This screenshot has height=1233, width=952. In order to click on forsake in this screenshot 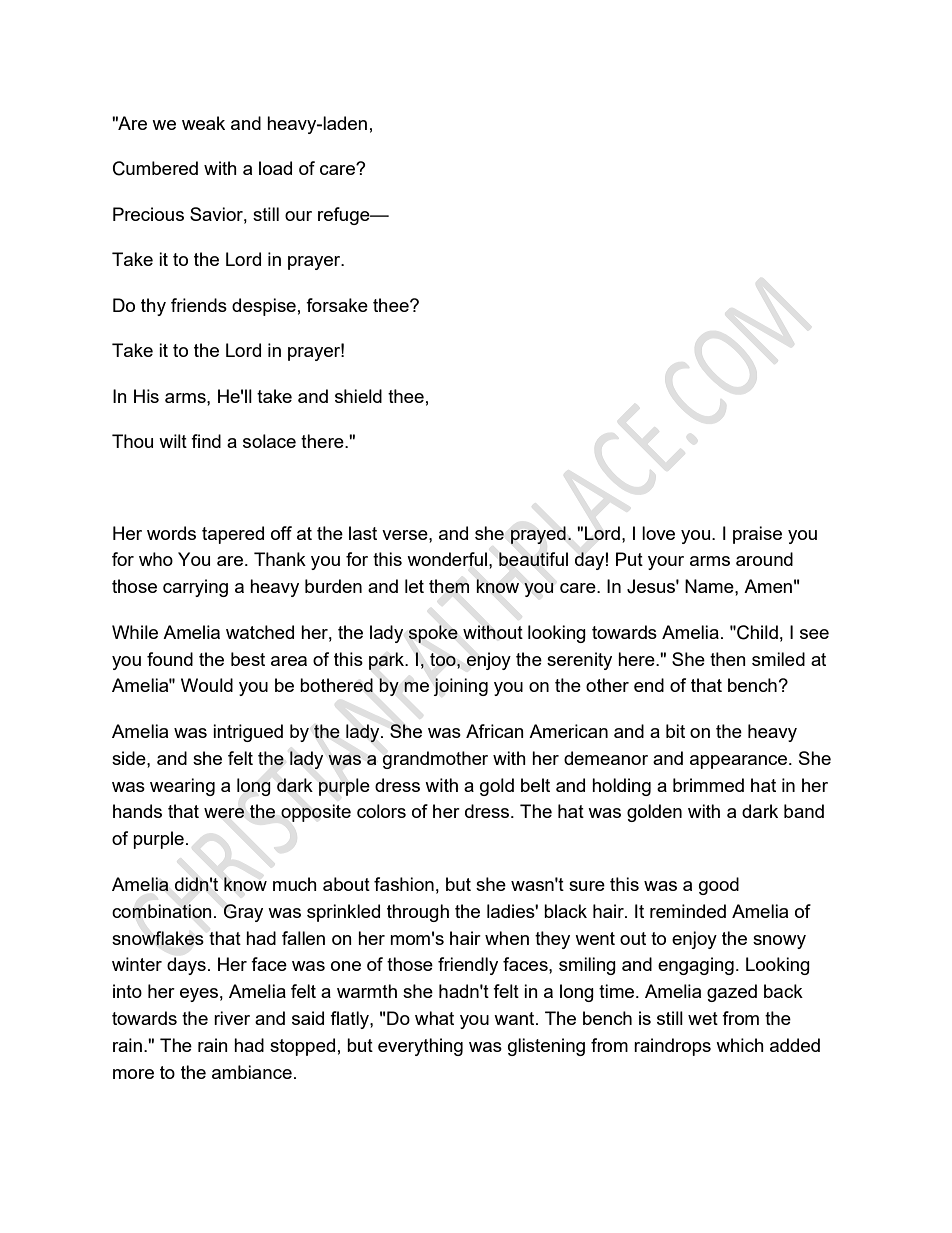, I will do `click(337, 305)`.
